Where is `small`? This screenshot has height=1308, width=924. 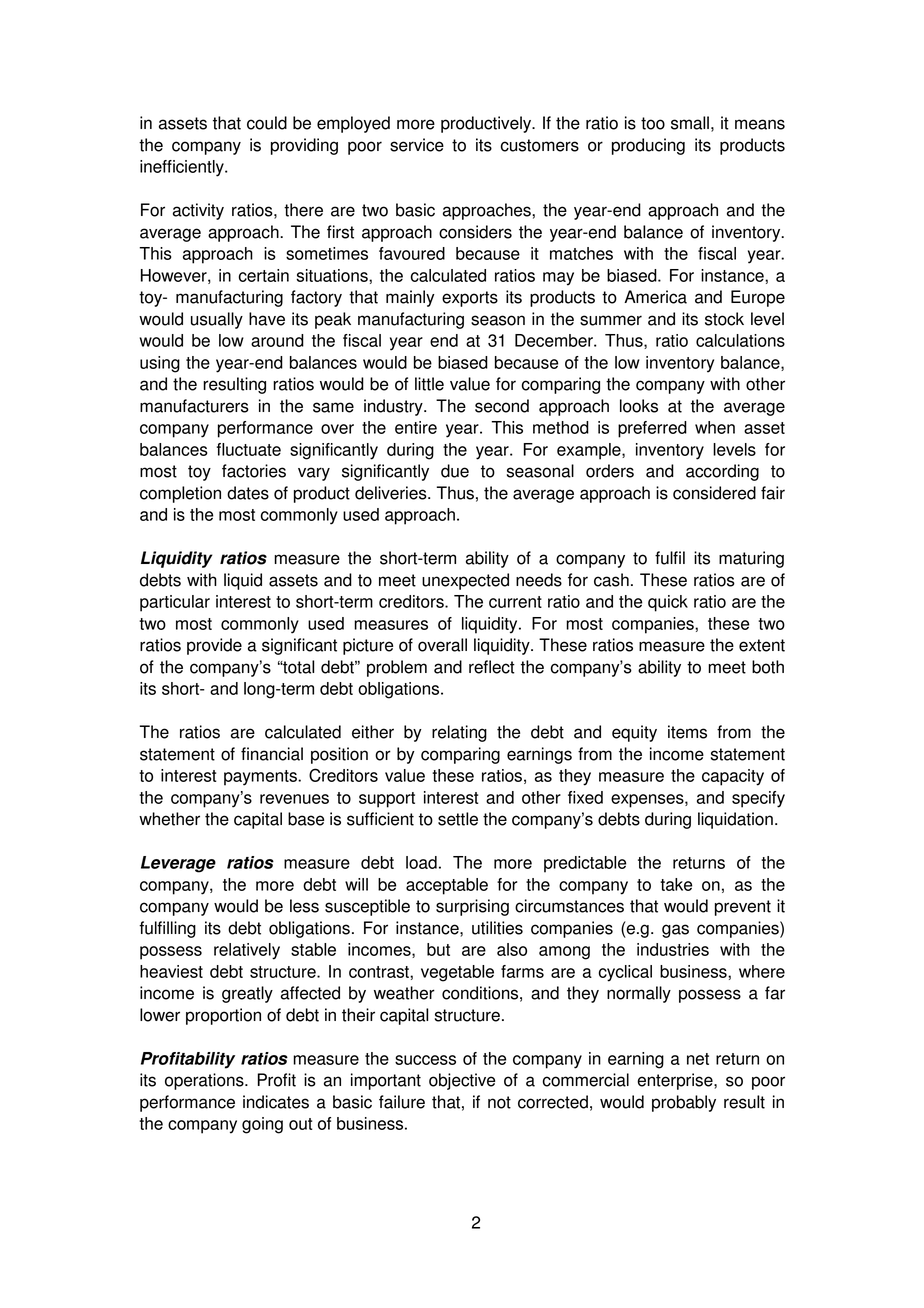 small is located at coordinates (690, 123).
